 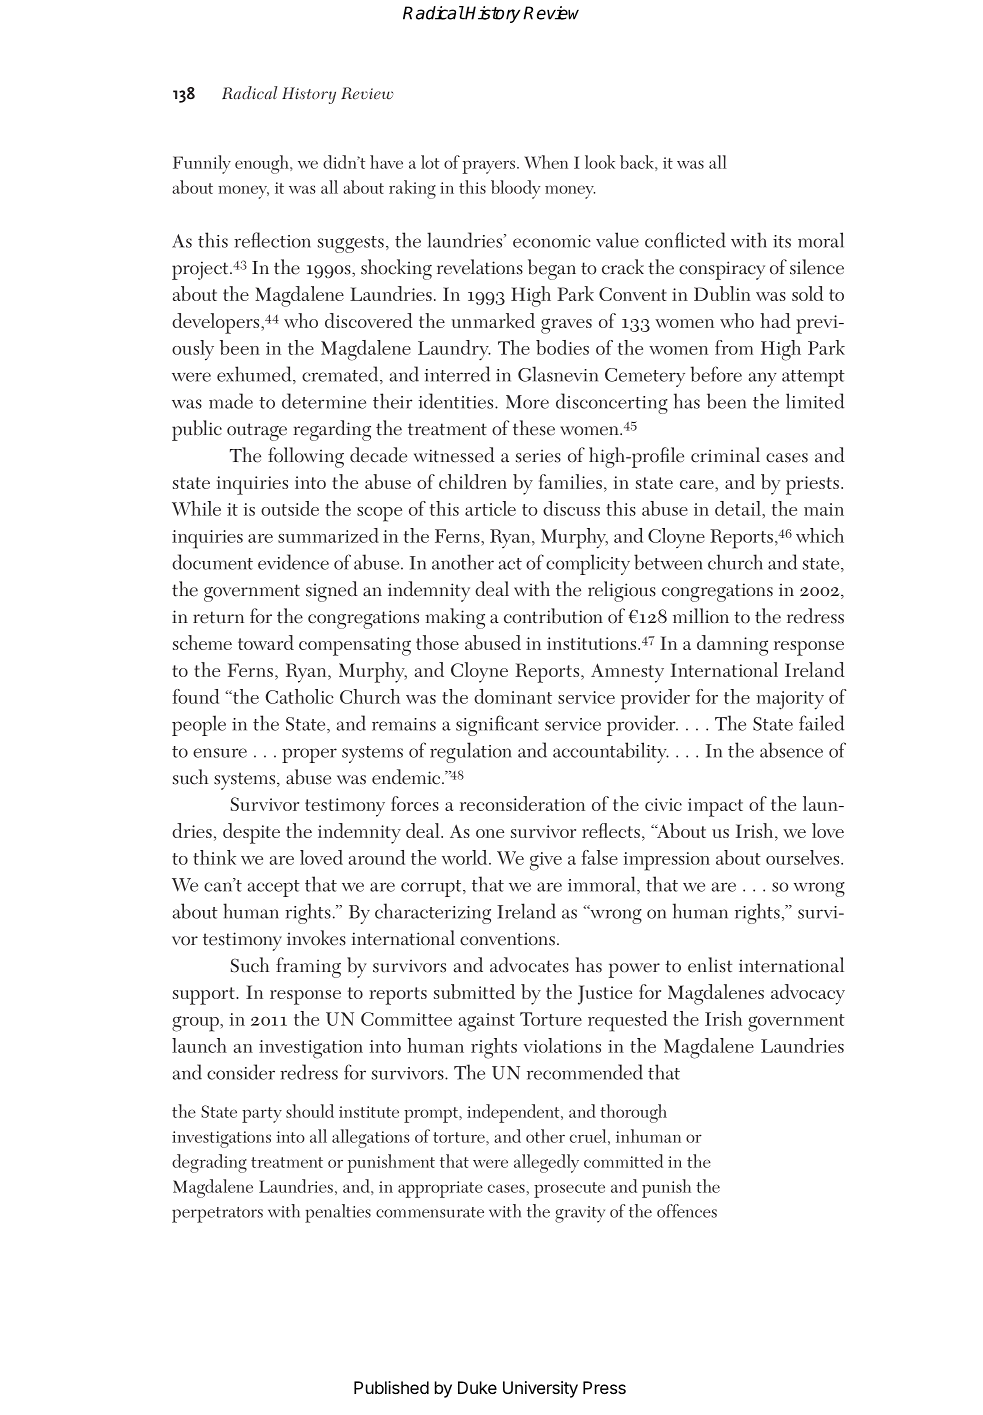 What do you see at coordinates (529, 965) in the document?
I see `advocates` at bounding box center [529, 965].
